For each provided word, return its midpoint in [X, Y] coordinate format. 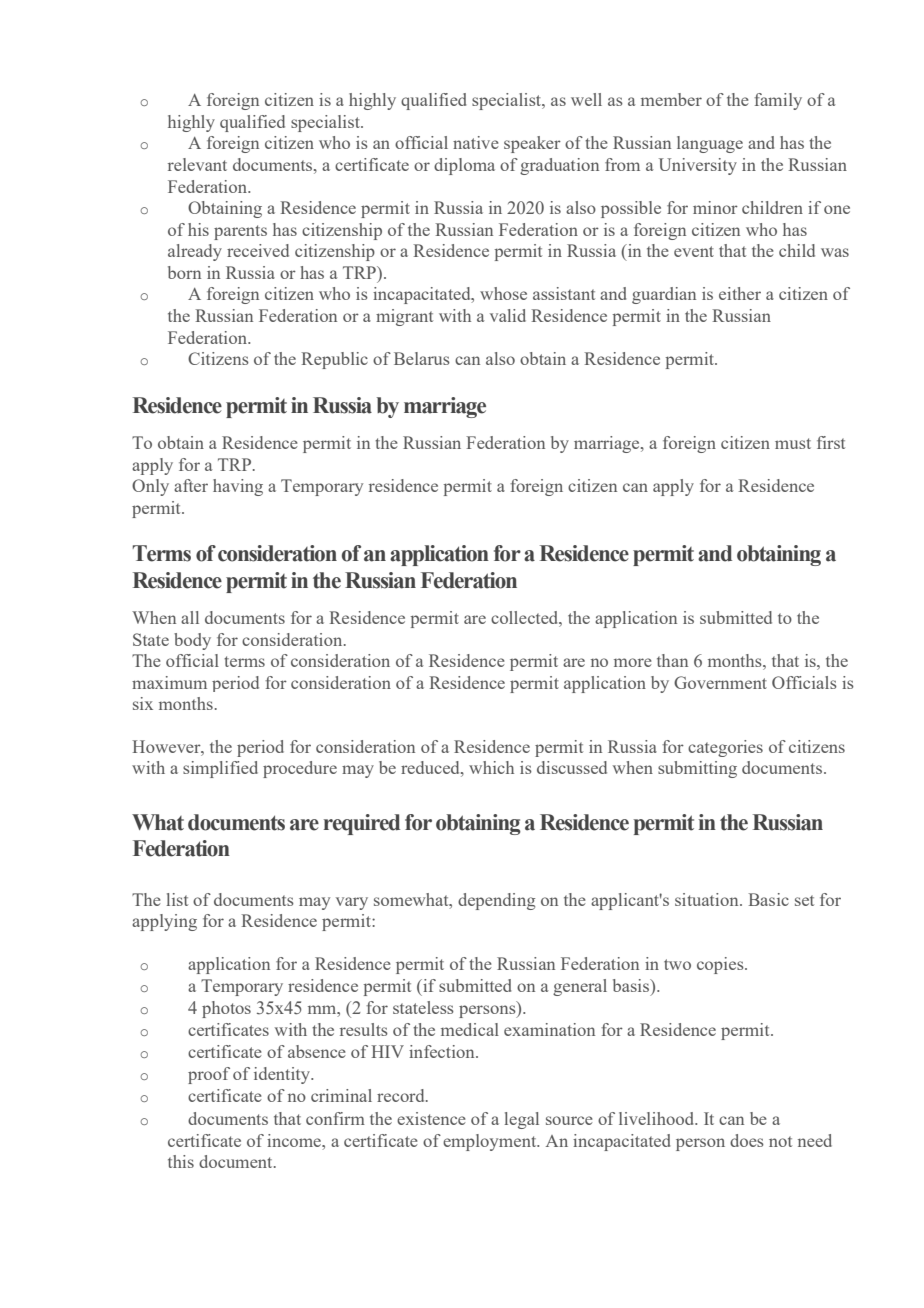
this [181, 1161]
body [192, 641]
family [778, 101]
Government [720, 682]
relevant [197, 164]
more [633, 662]
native [476, 142]
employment [491, 1142]
